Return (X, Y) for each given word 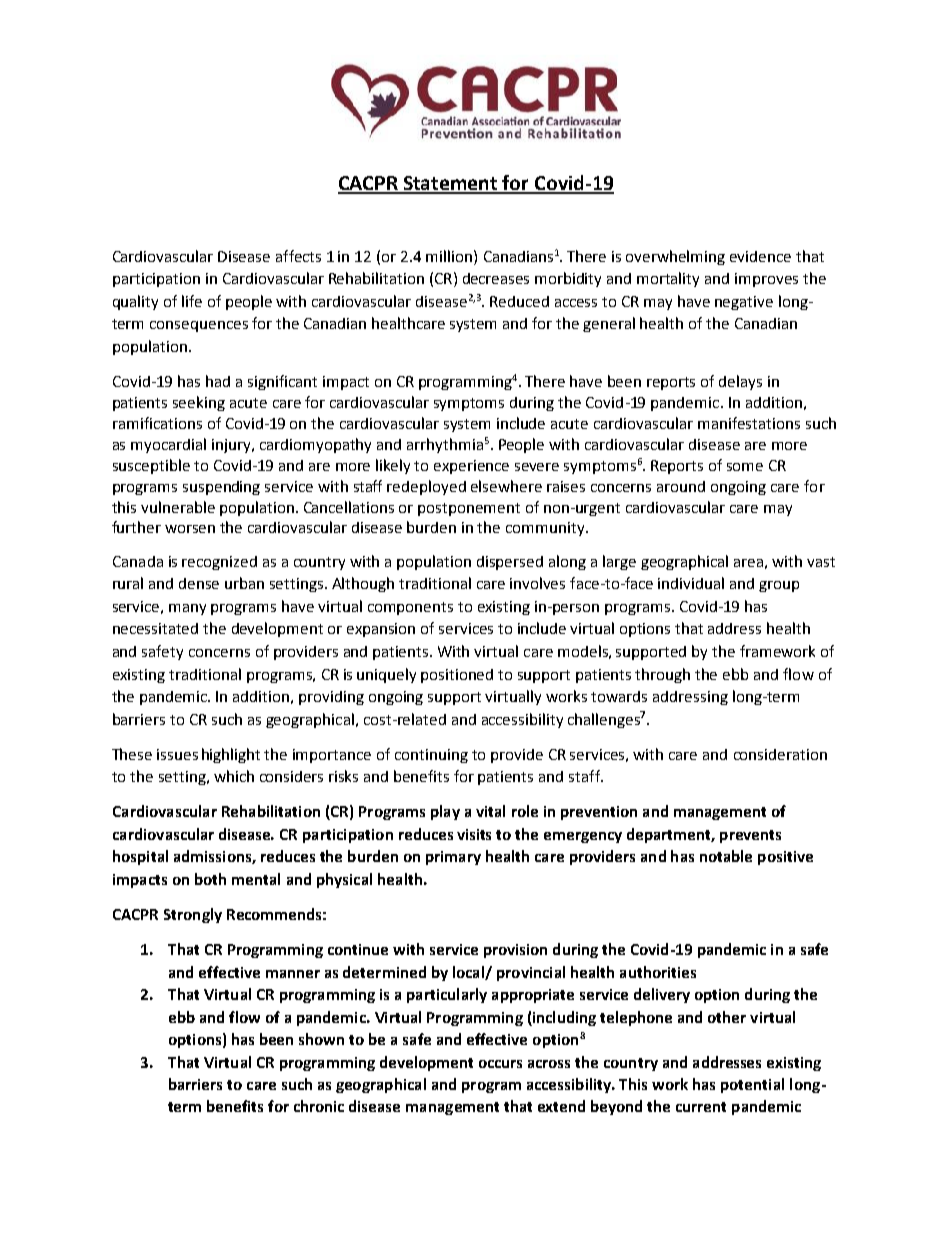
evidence (760, 256)
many (187, 609)
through (662, 675)
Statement (451, 184)
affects (298, 256)
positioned (457, 676)
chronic (319, 1106)
